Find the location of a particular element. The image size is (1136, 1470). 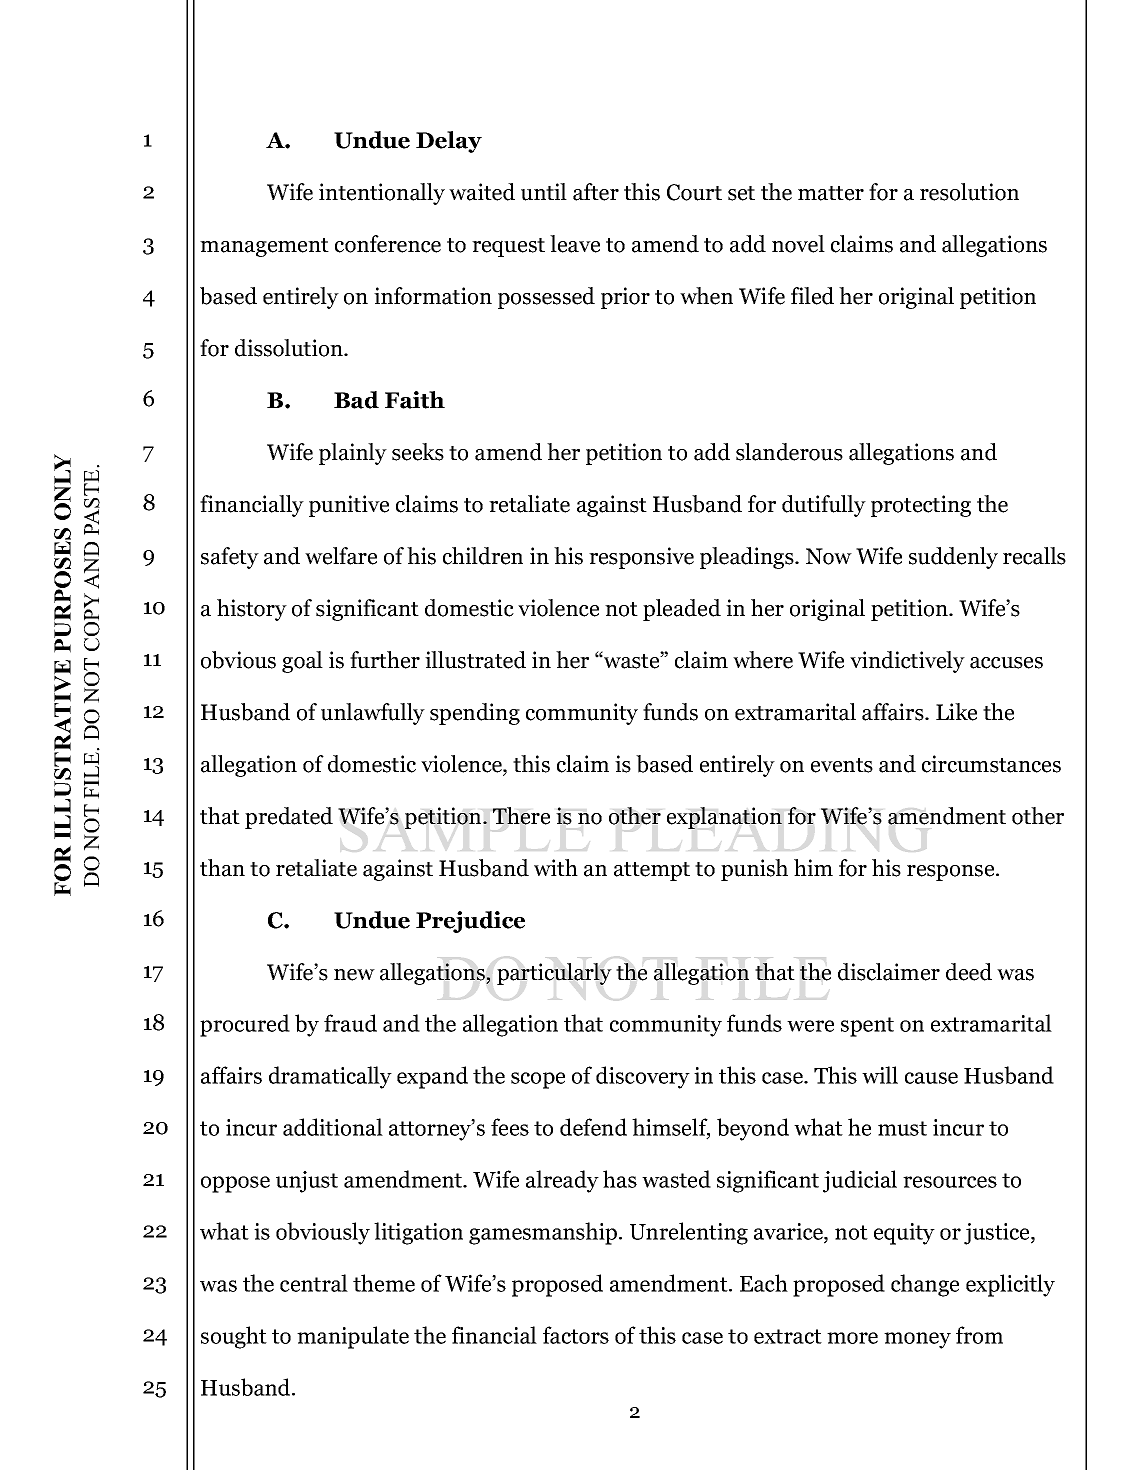

responsive is located at coordinates (641, 558).
